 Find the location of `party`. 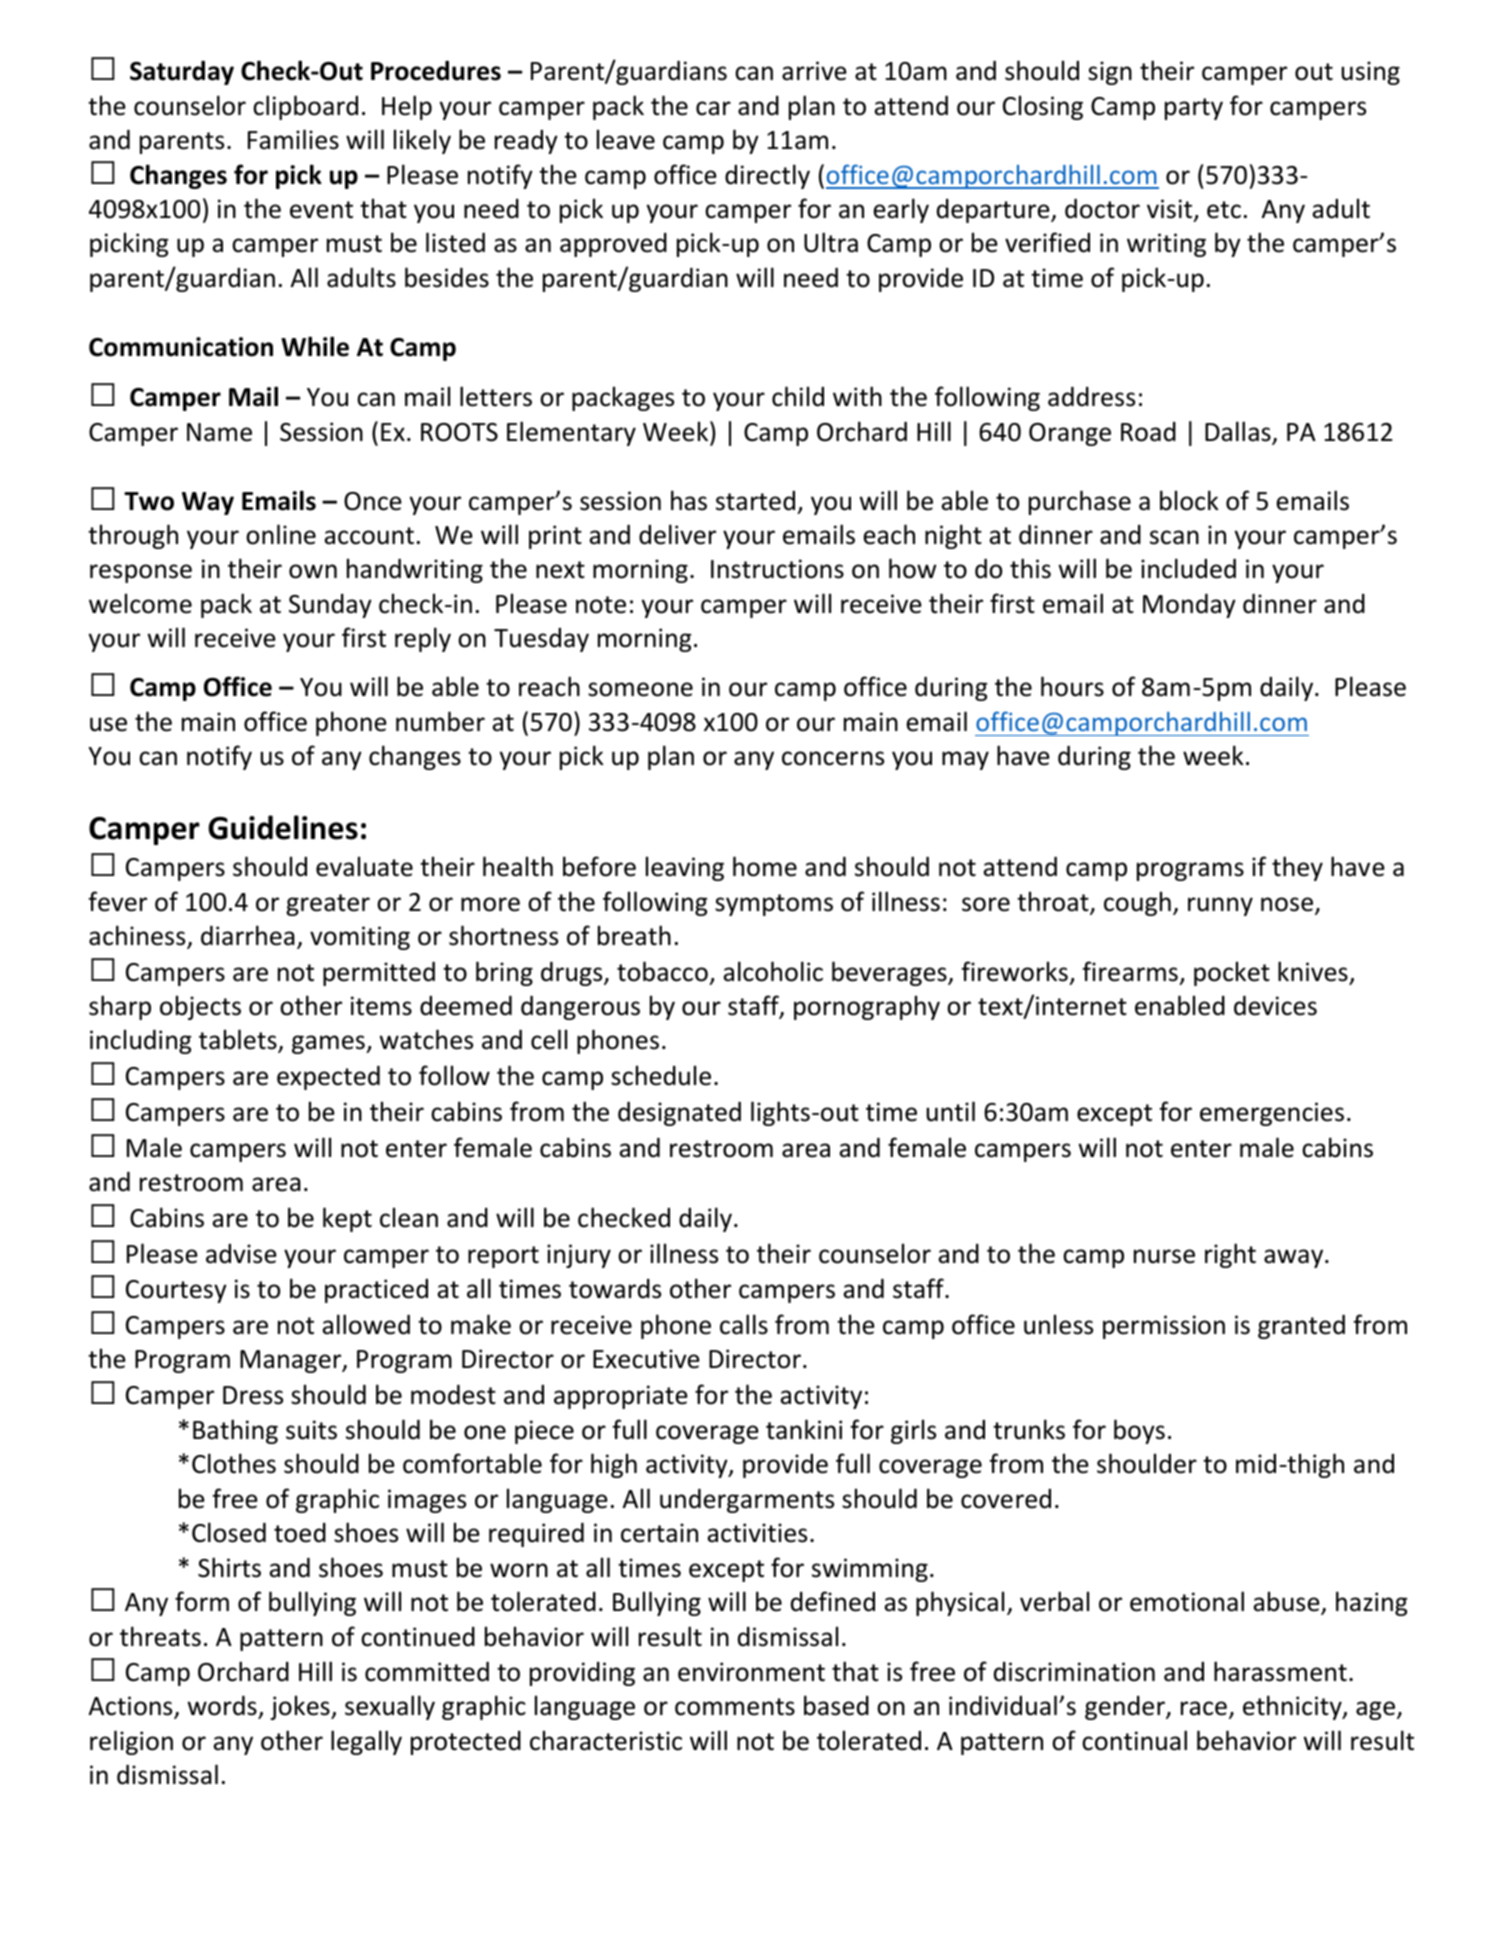

party is located at coordinates (1194, 109).
